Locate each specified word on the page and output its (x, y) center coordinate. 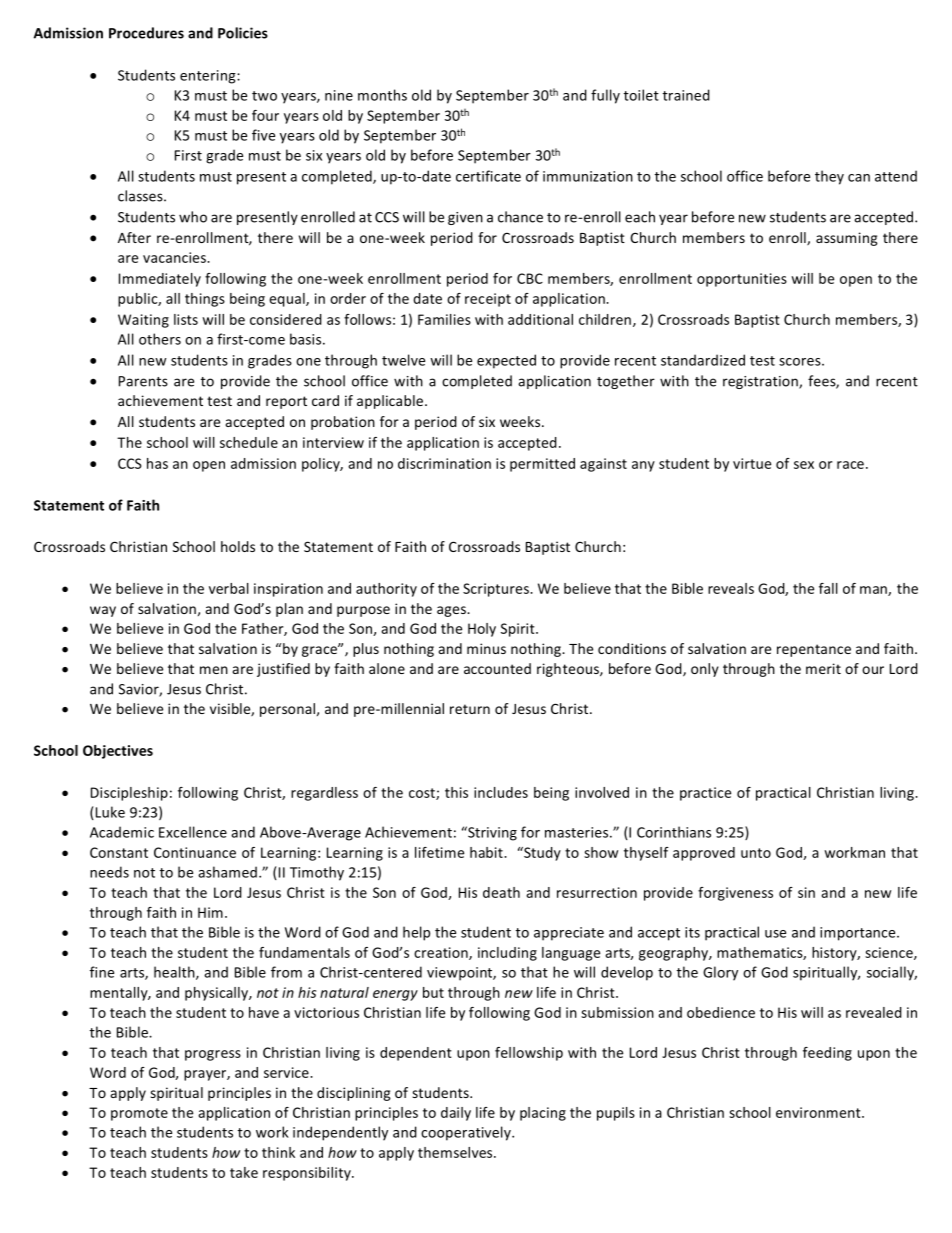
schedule (249, 442)
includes (501, 792)
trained (686, 95)
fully (605, 96)
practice (705, 794)
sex (804, 465)
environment (819, 1112)
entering (209, 77)
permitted (542, 465)
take (244, 1172)
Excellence (193, 832)
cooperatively (467, 1133)
